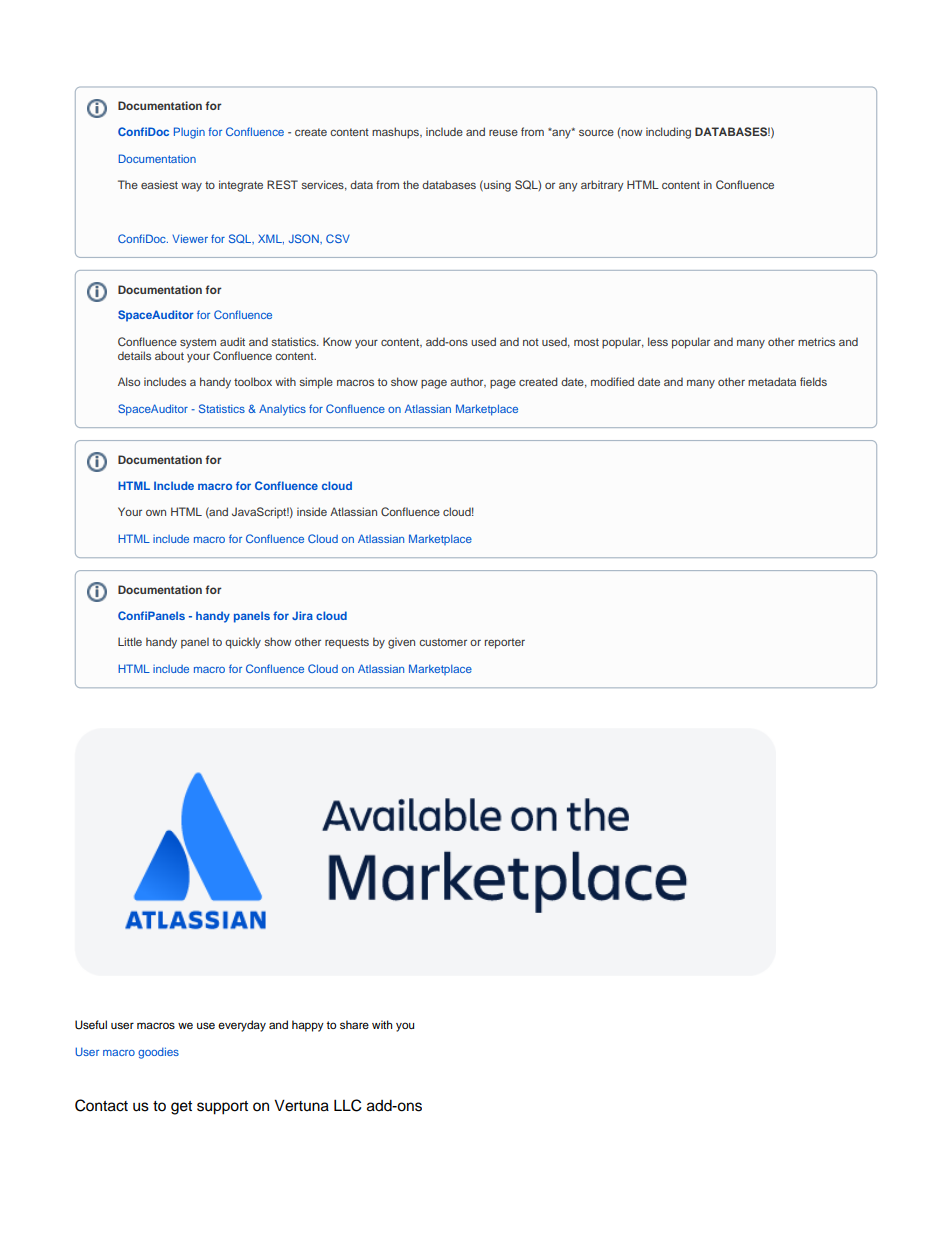 This page has height=1233, width=952. Describe the element at coordinates (443, 642) in the page. I see `customer` at that location.
